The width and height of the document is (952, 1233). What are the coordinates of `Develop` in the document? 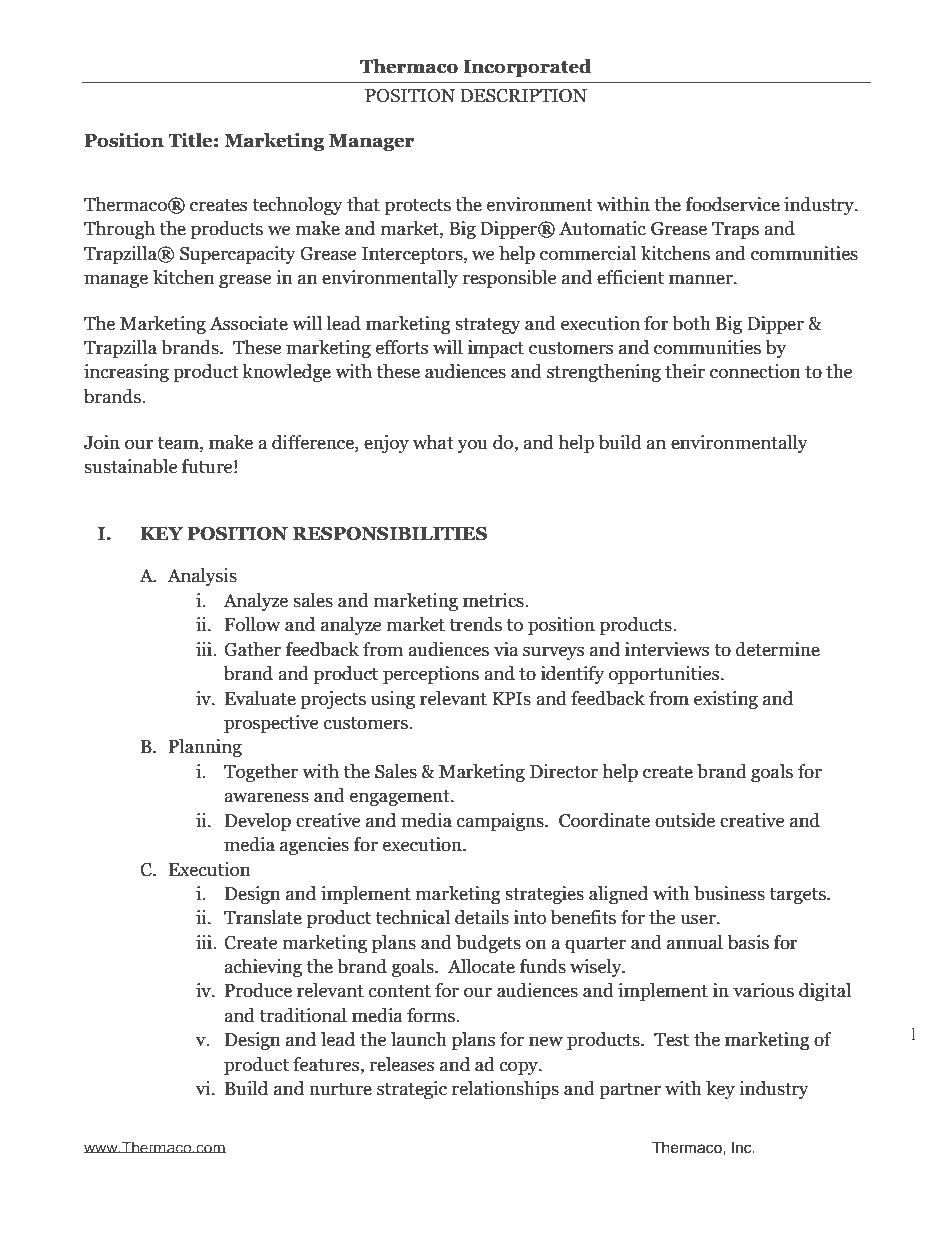 It's located at (258, 822).
